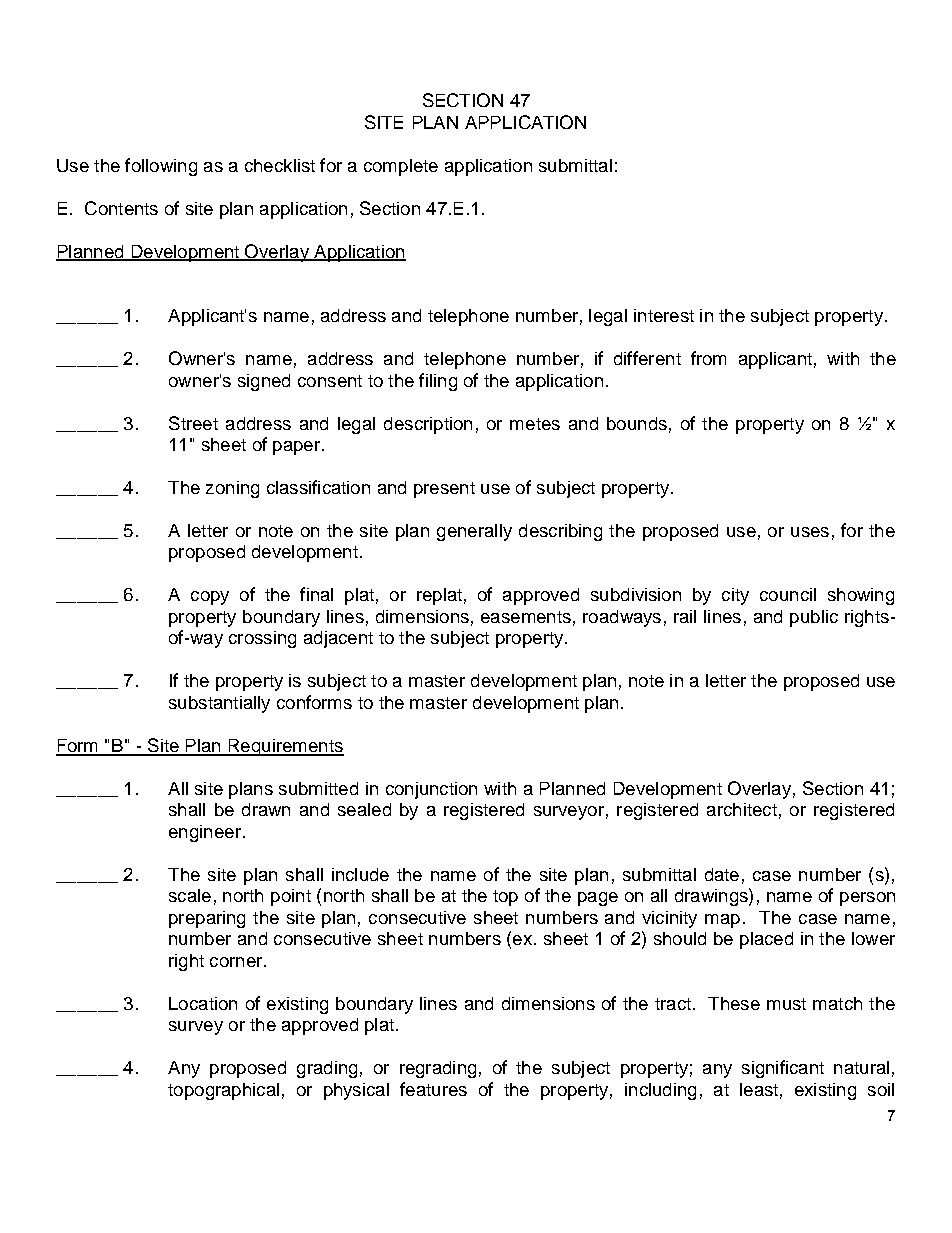 Image resolution: width=952 pixels, height=1233 pixels. I want to click on from, so click(708, 358).
